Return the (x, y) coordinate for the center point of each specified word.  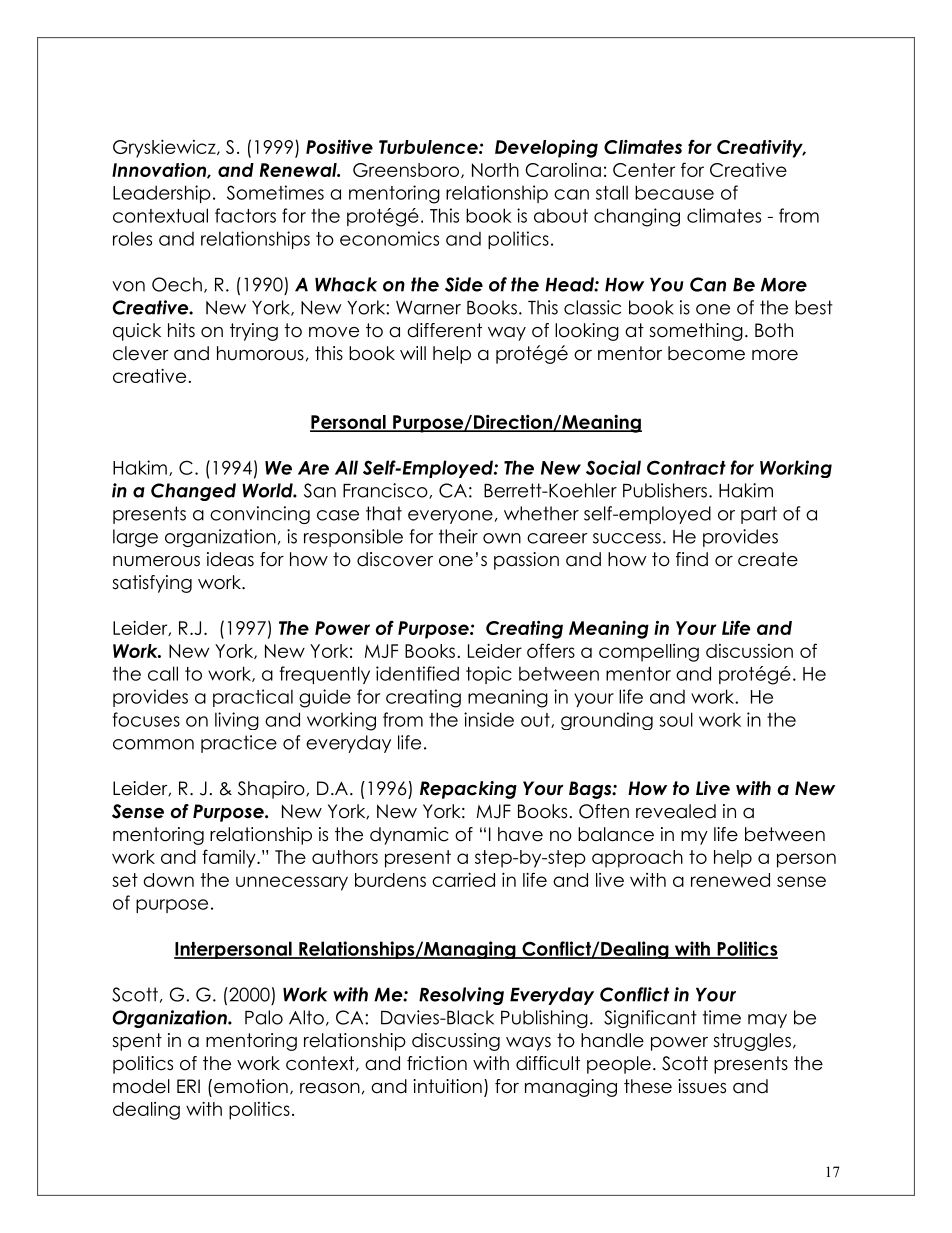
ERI (188, 1086)
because (674, 192)
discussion (749, 651)
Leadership (162, 194)
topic (489, 675)
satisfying (152, 584)
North (495, 170)
